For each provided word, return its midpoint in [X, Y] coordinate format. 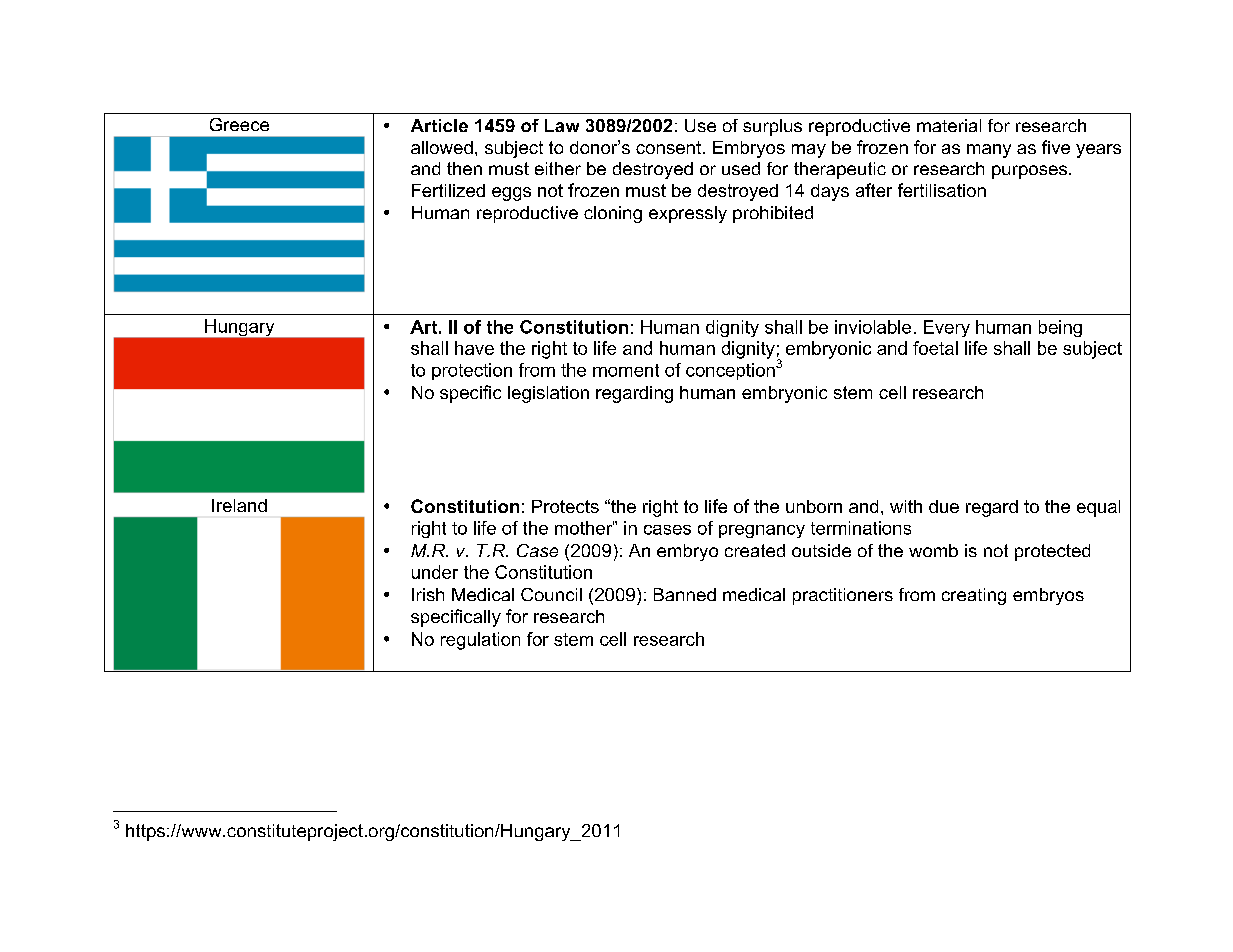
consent [670, 147]
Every [947, 328]
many [989, 151]
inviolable [873, 327]
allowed [442, 147]
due [944, 506]
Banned [685, 594]
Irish [428, 594]
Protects [565, 506]
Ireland [239, 505]
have [474, 348]
